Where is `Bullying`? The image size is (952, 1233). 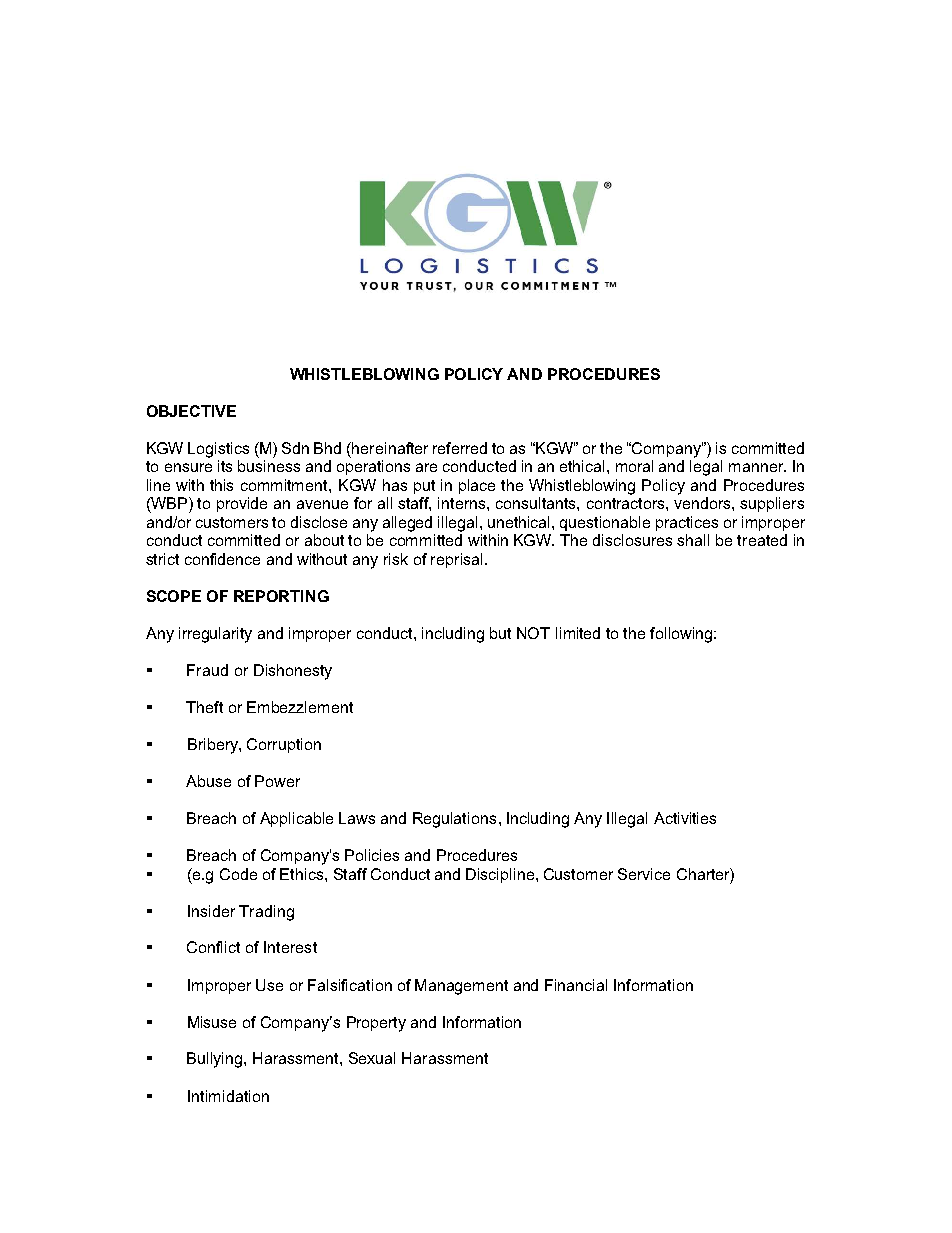
Bullying is located at coordinates (216, 1060).
